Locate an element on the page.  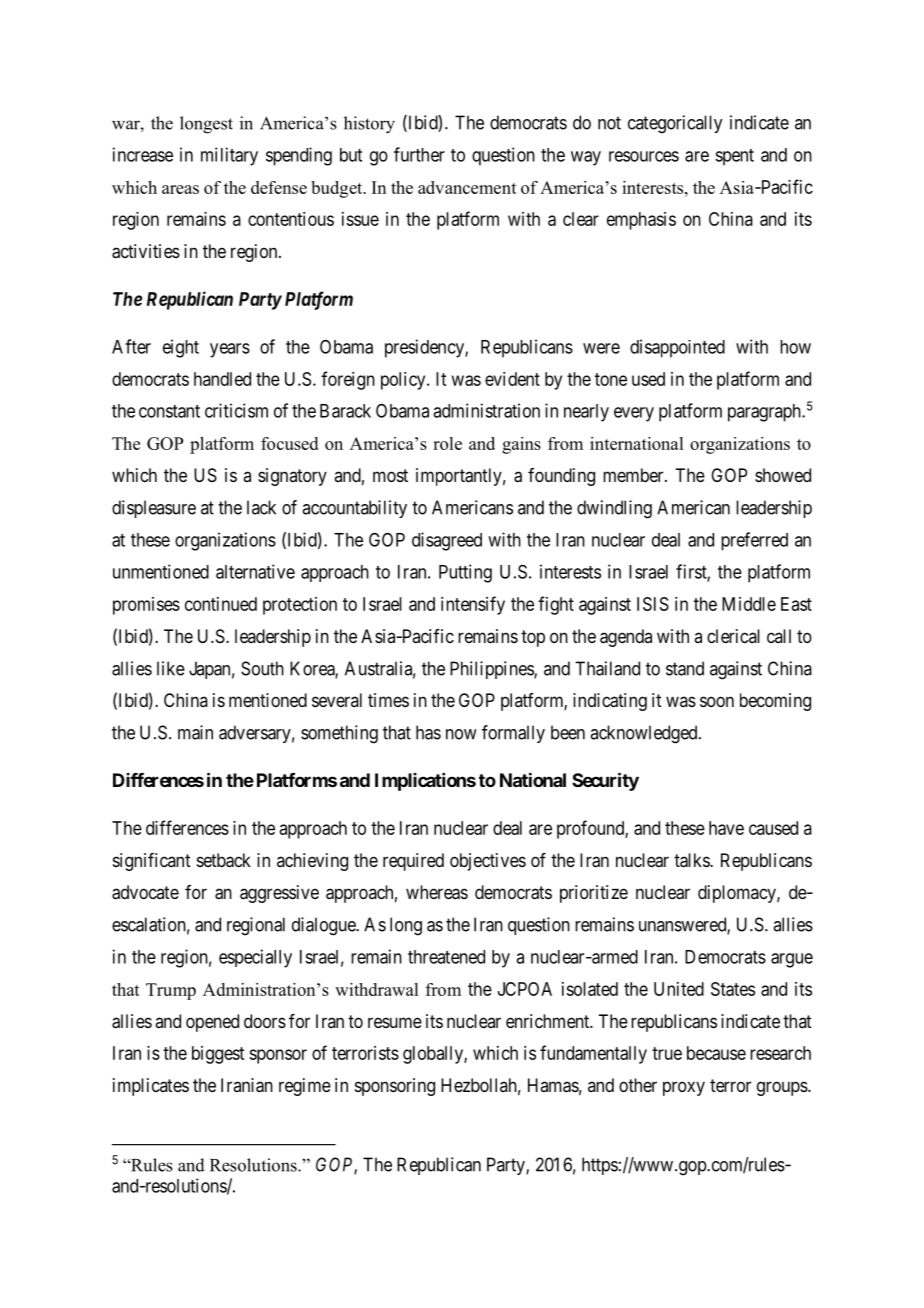
intensify is located at coordinates (473, 605).
